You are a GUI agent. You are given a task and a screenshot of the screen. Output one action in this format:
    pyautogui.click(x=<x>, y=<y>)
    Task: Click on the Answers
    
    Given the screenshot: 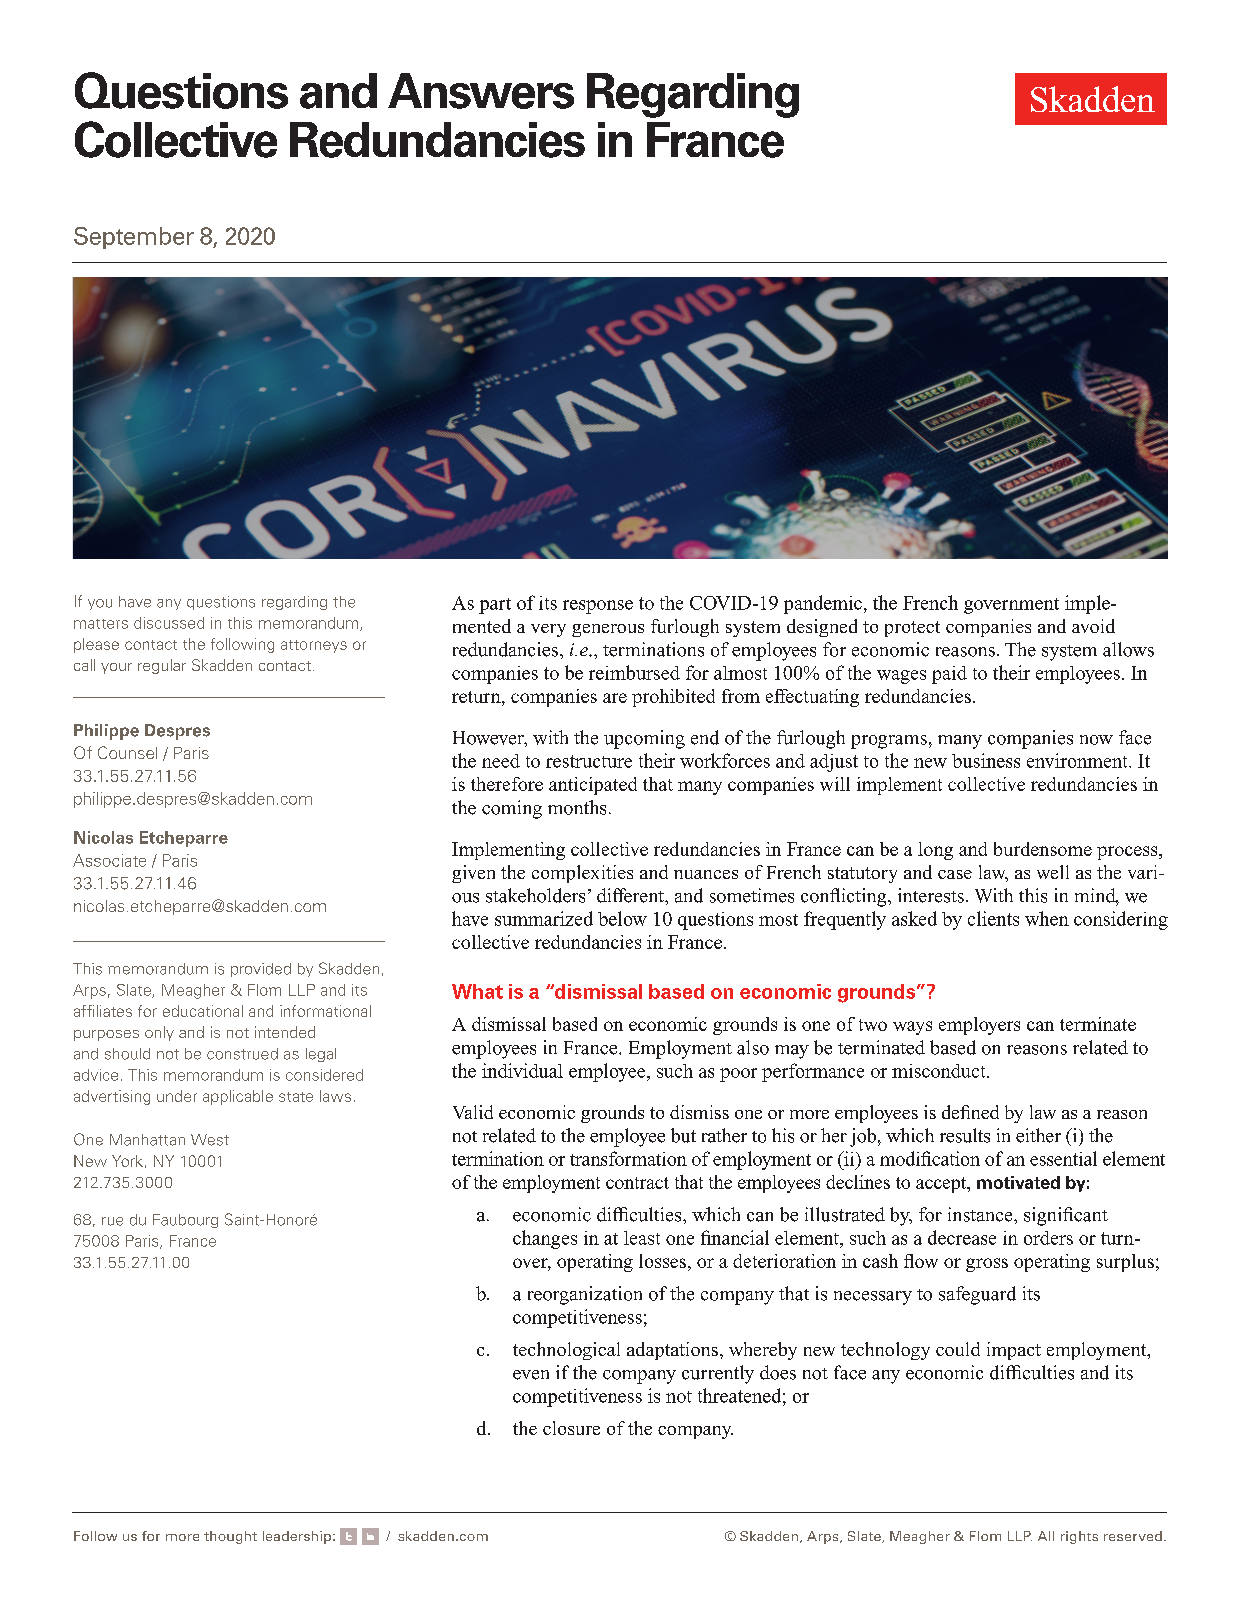 What is the action you would take?
    pyautogui.click(x=481, y=91)
